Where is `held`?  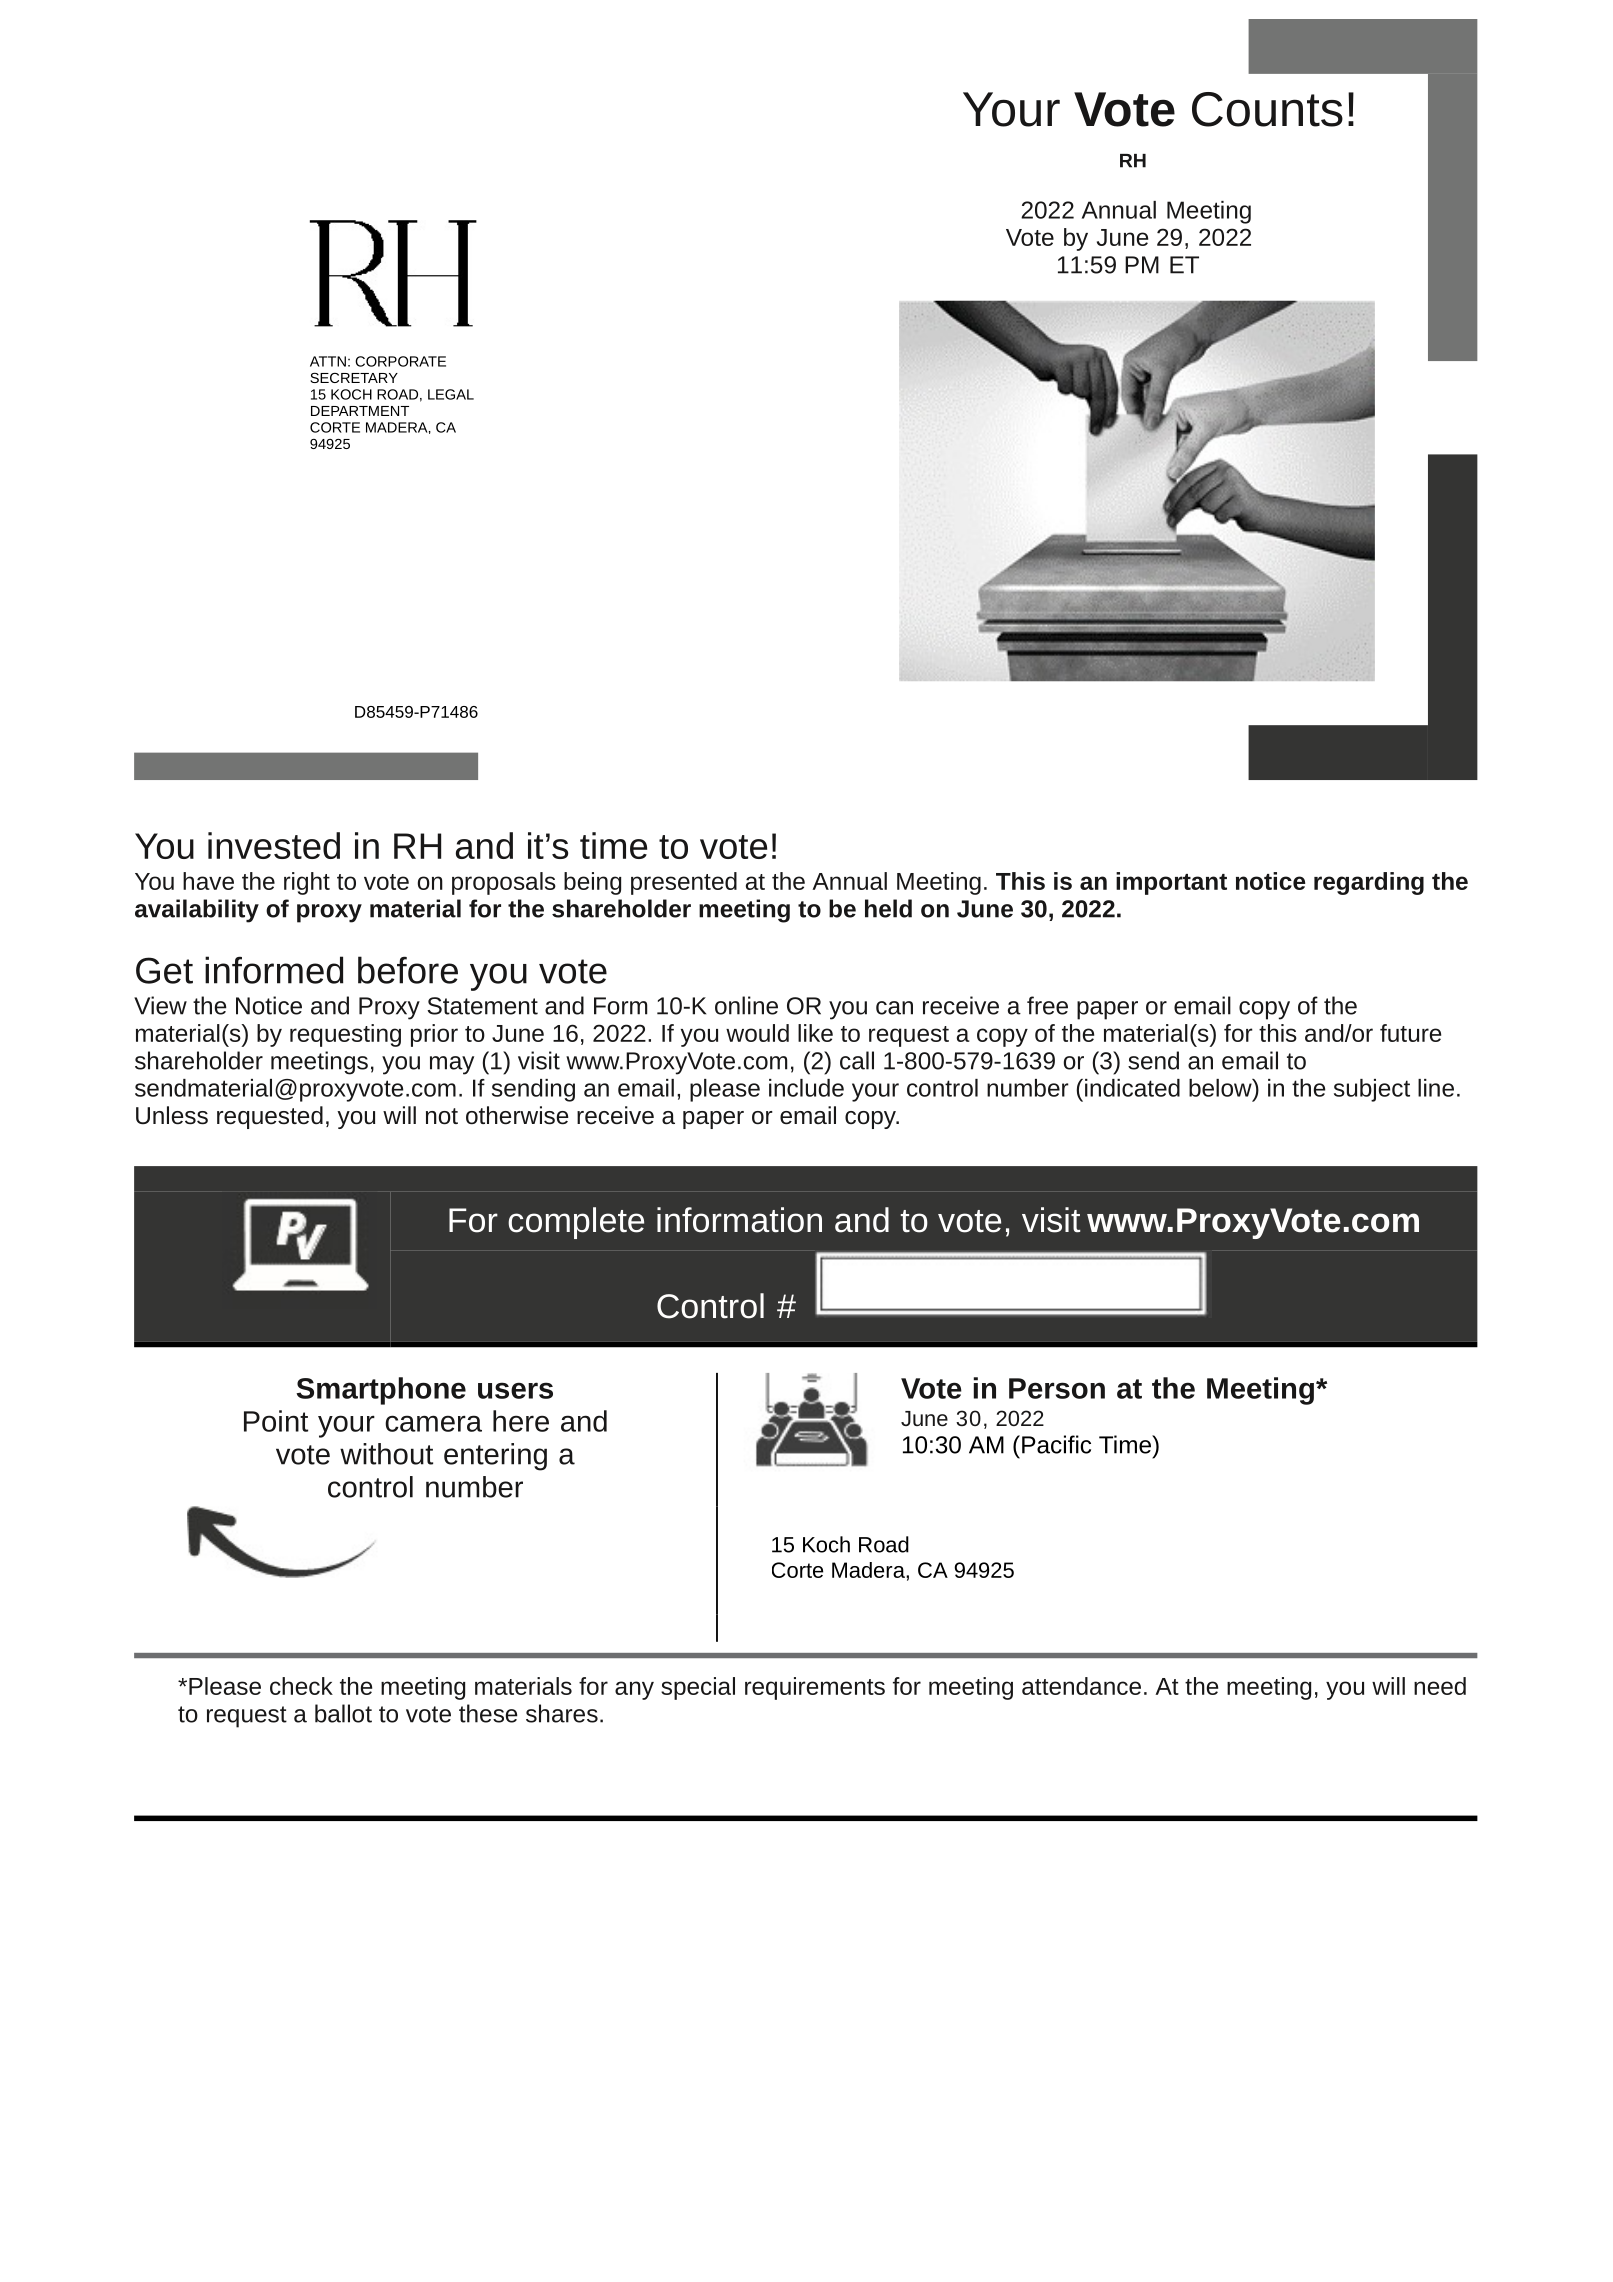 held is located at coordinates (888, 908).
